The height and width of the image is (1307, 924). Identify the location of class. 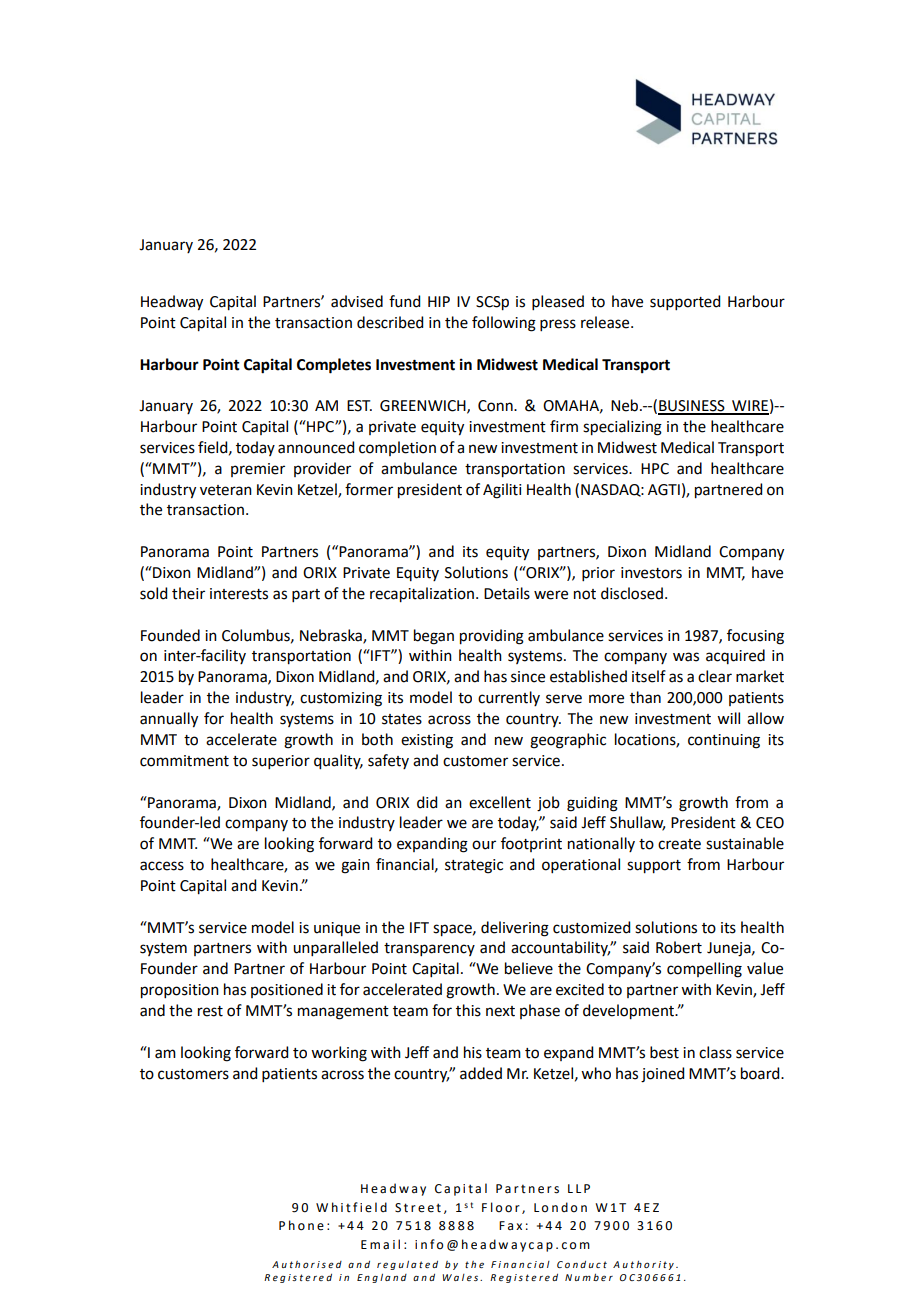
(715, 1052).
